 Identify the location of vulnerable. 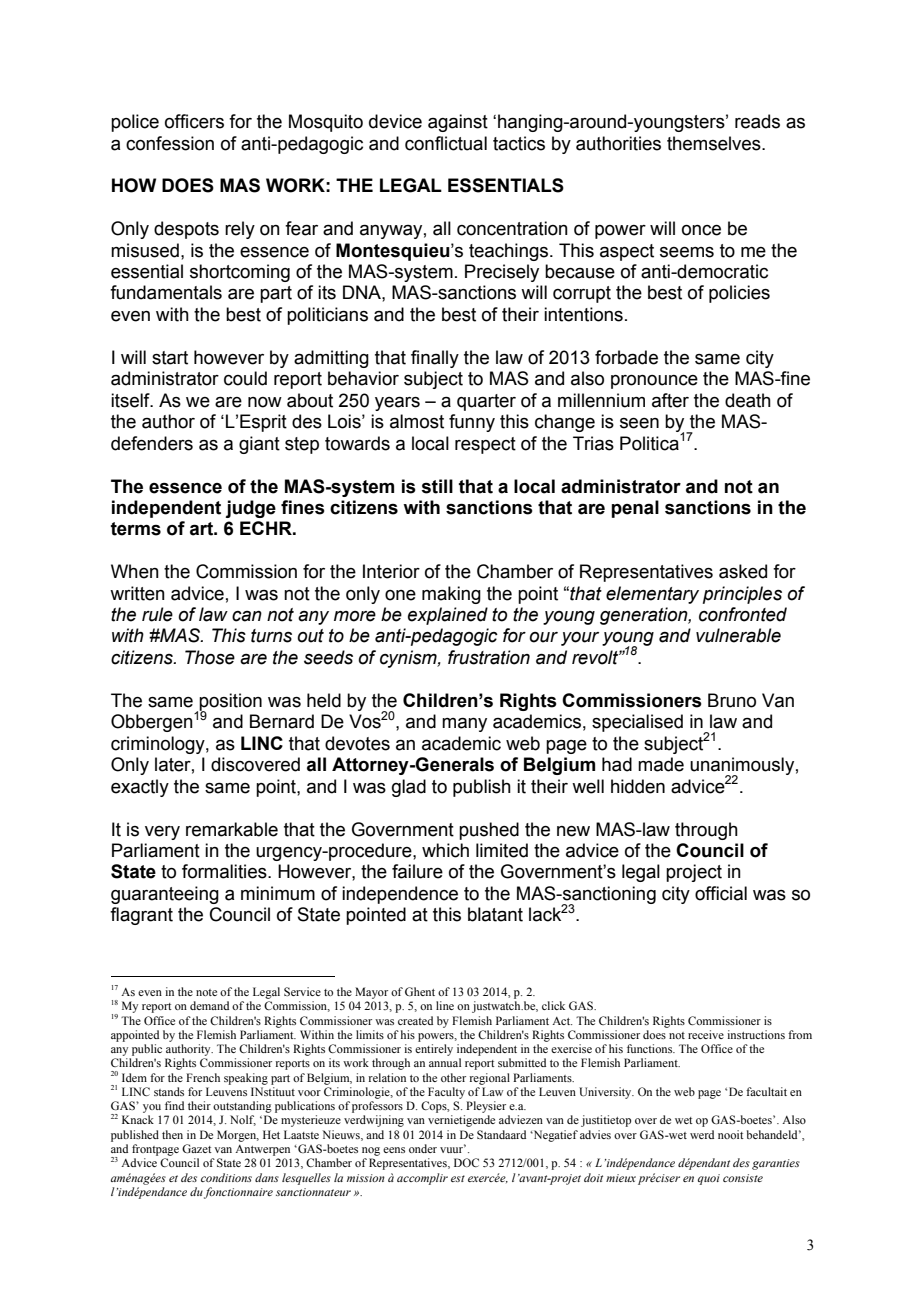
(738, 635).
